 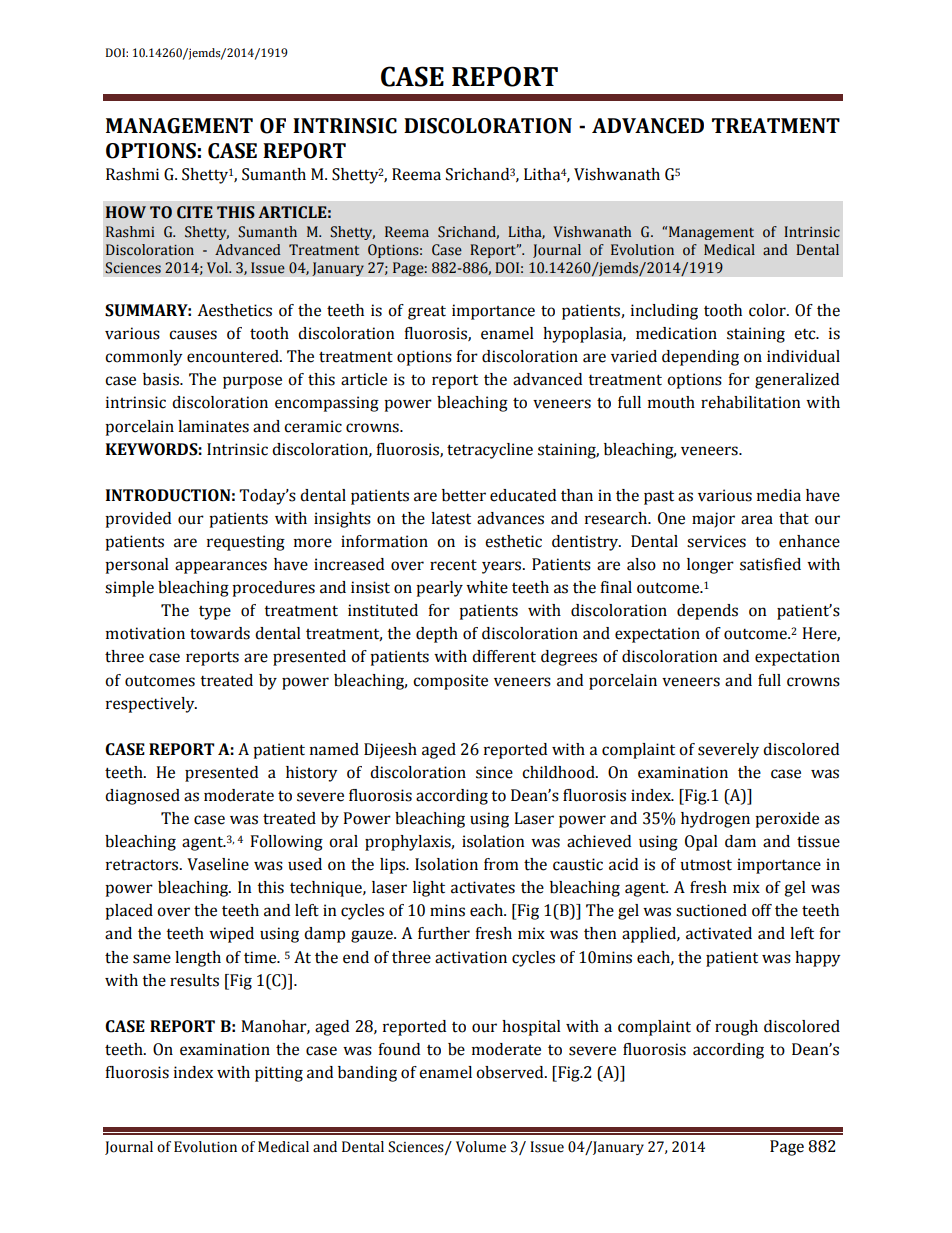 What do you see at coordinates (218, 864) in the screenshot?
I see `Vaseline` at bounding box center [218, 864].
